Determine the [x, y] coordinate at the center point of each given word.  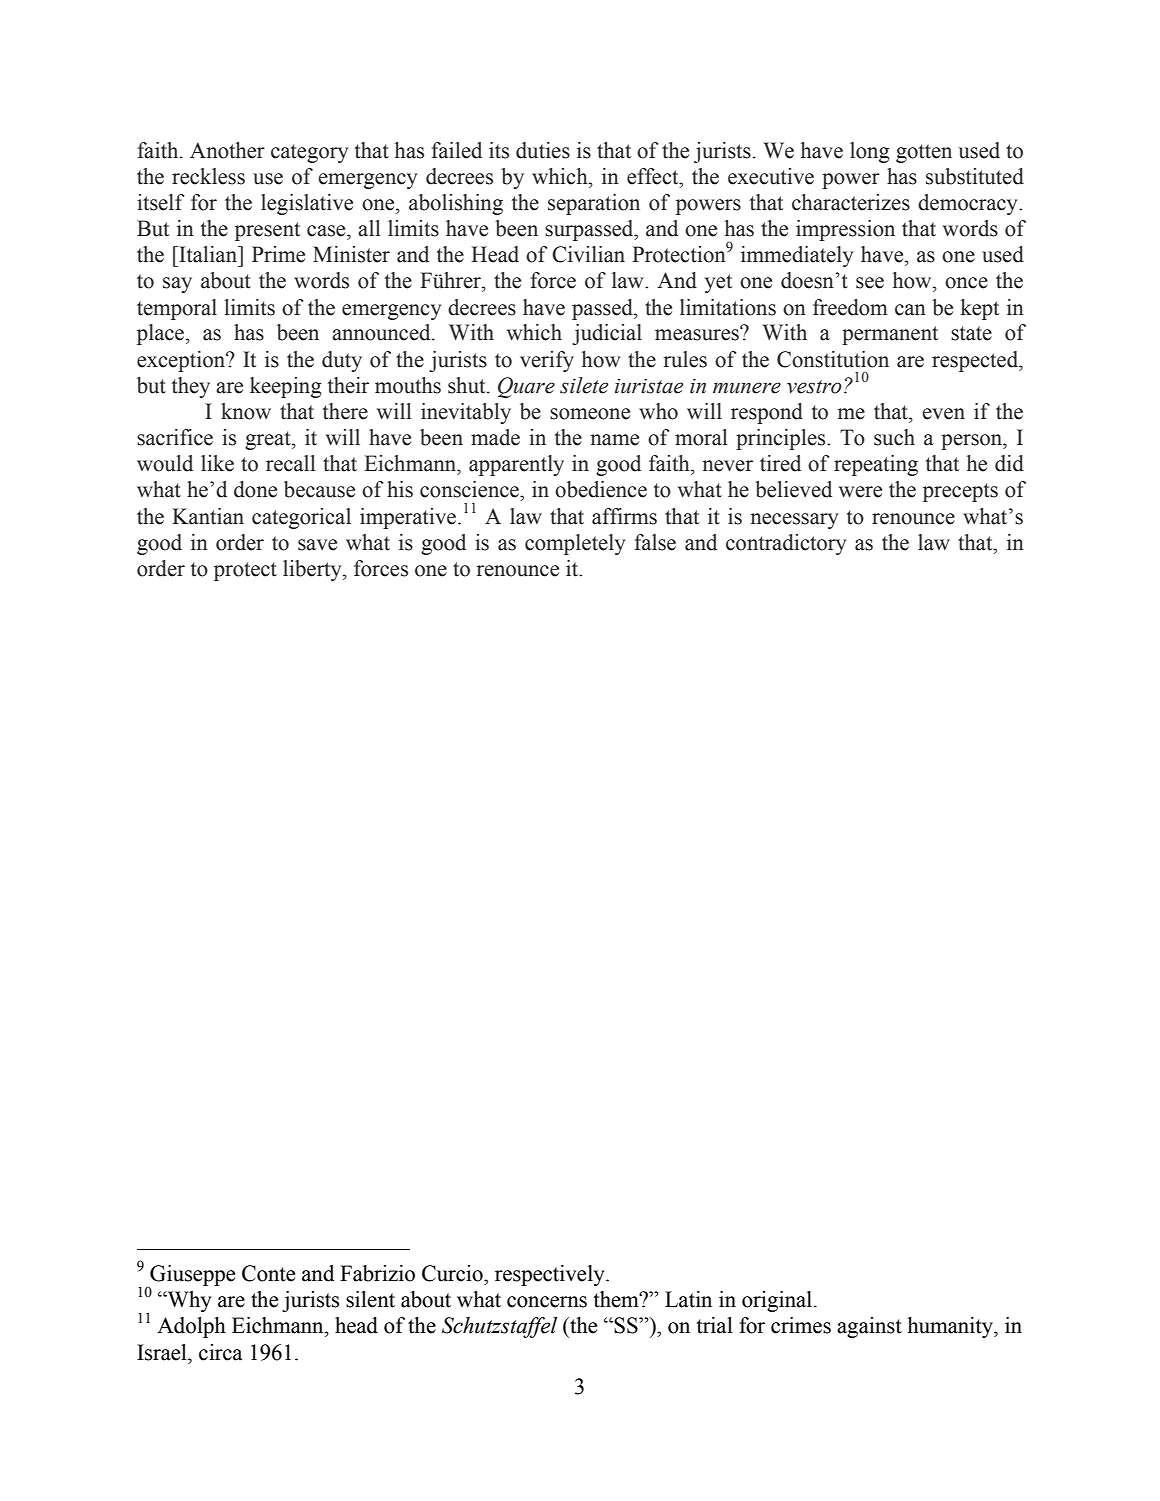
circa [221, 1352]
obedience [601, 489]
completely [575, 544]
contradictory [786, 544]
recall [291, 463]
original [778, 1301]
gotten [924, 153]
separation [594, 204]
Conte [268, 1273]
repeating [876, 465]
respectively [551, 1275]
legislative [307, 204]
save [317, 545]
